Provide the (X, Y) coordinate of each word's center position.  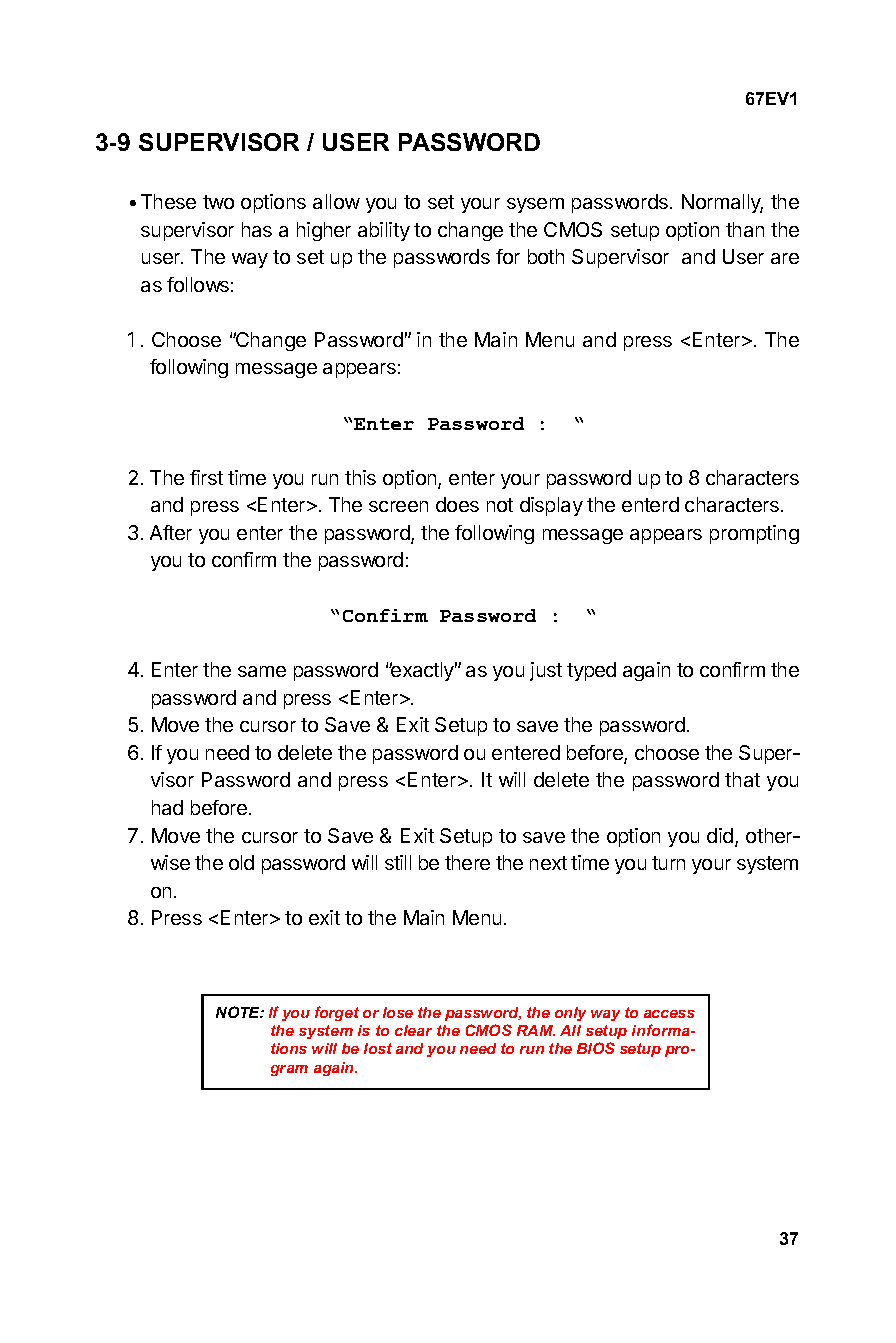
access (669, 1014)
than (745, 229)
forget (337, 1013)
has (257, 229)
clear (413, 1030)
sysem (535, 205)
